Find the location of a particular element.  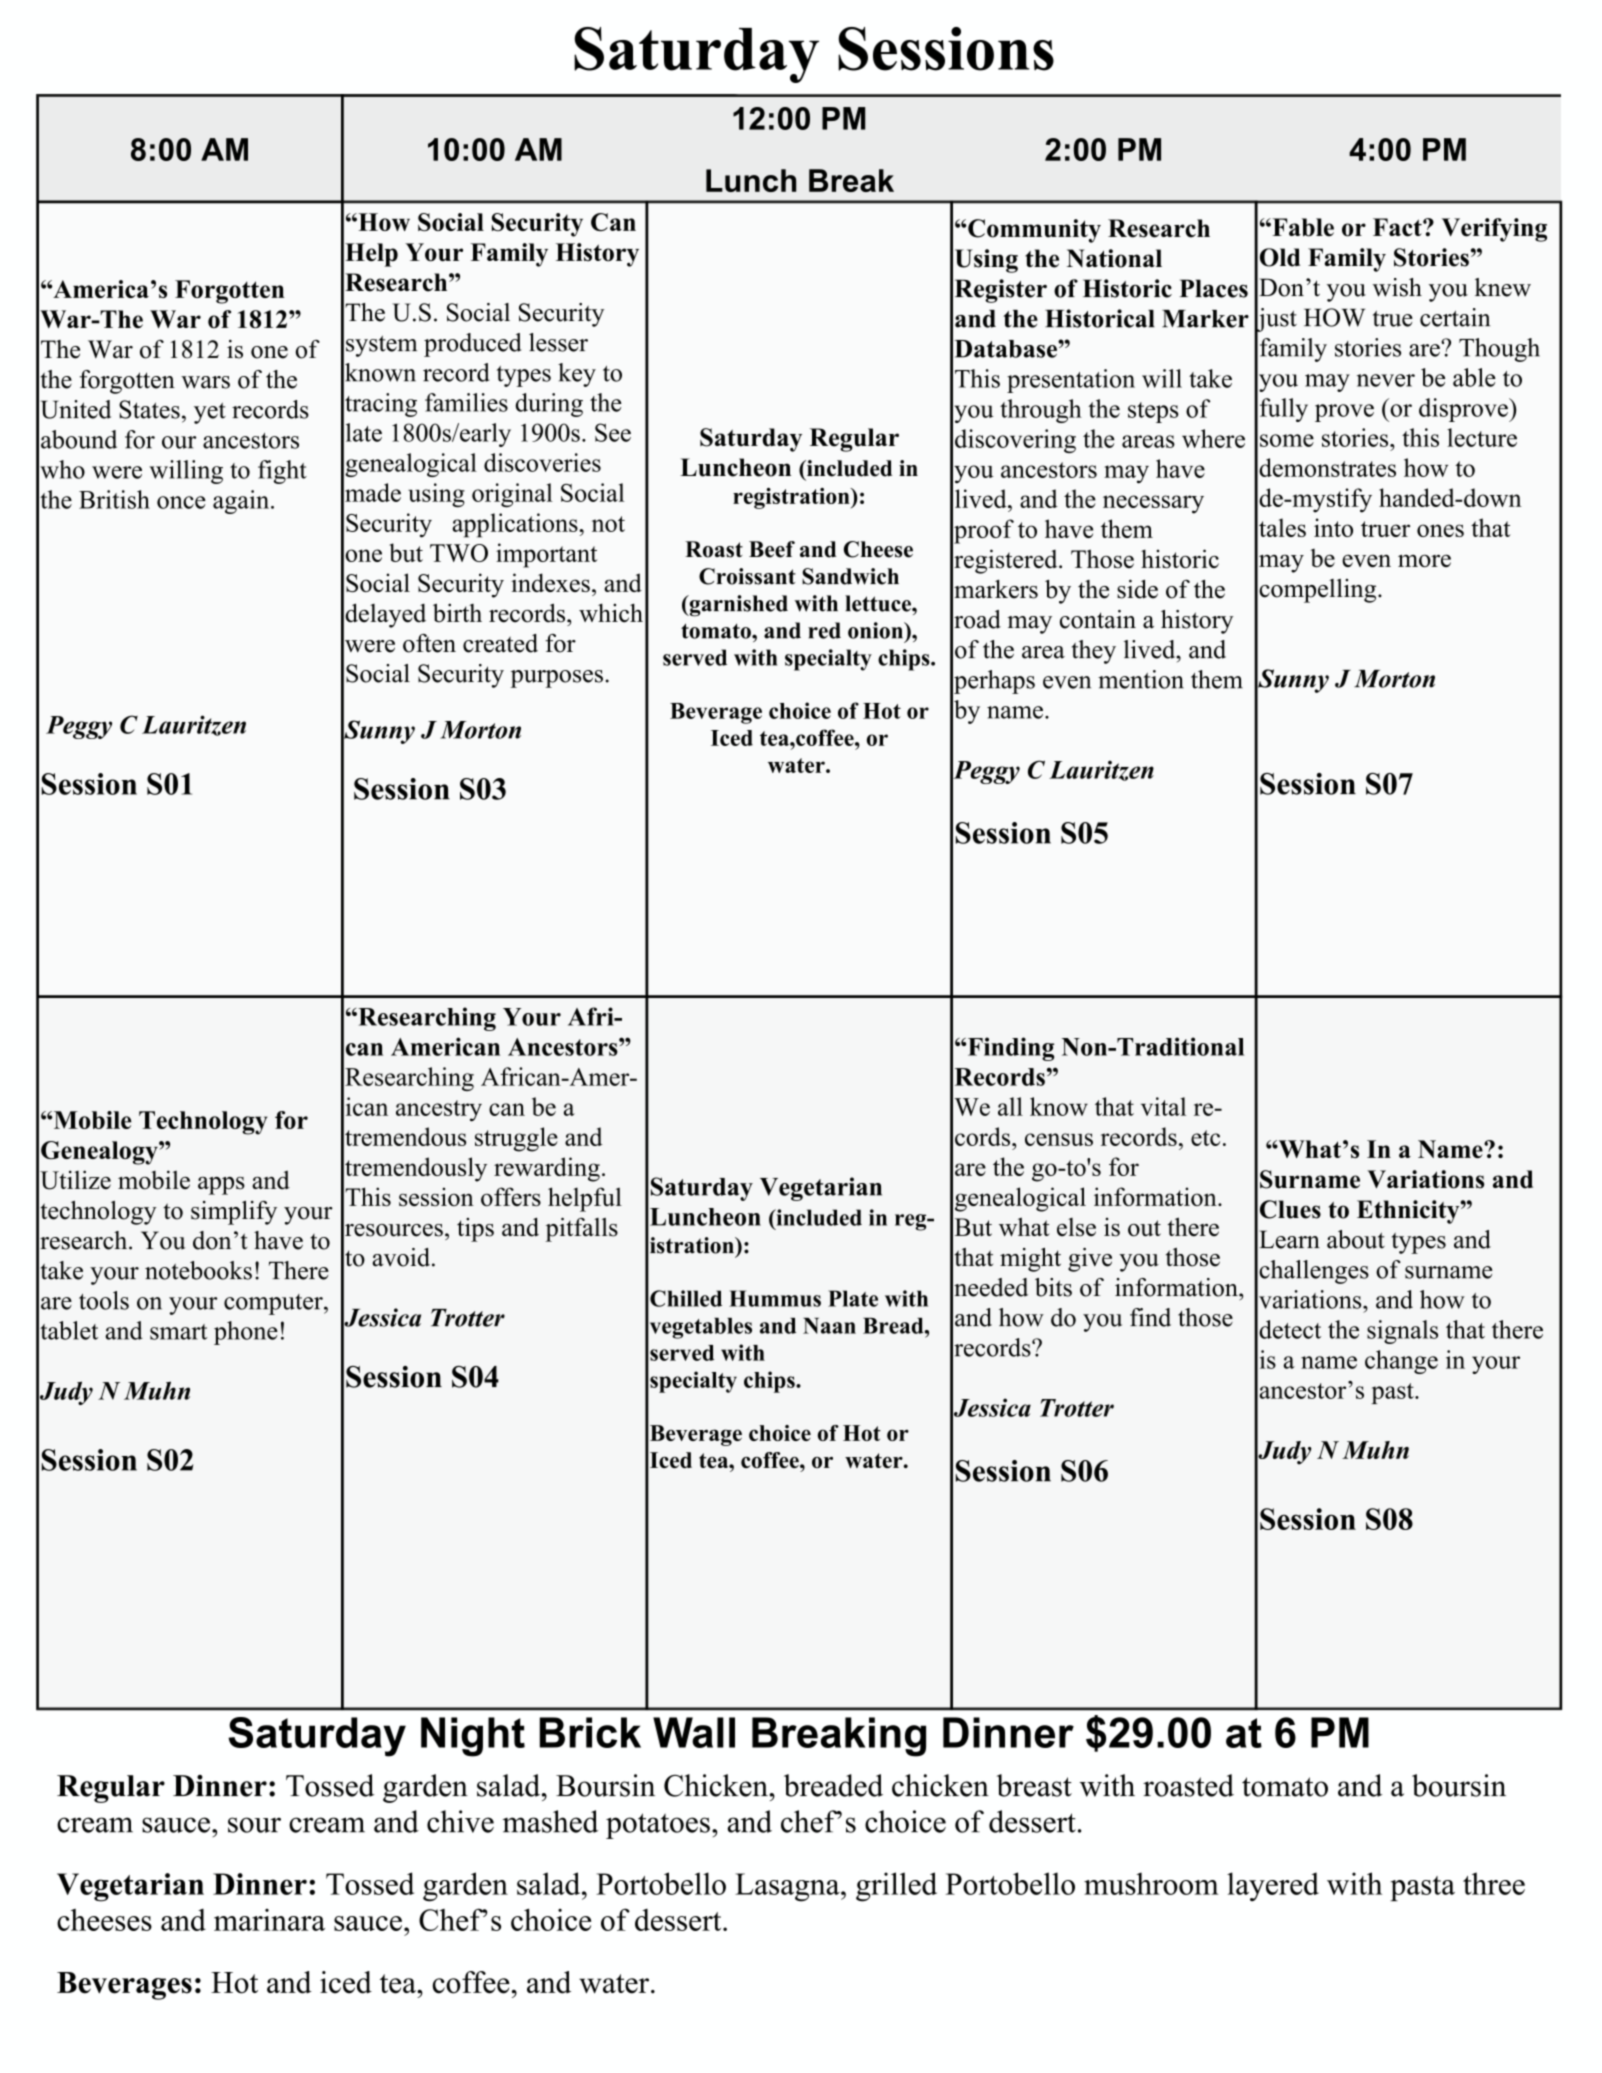

wish is located at coordinates (1397, 287).
